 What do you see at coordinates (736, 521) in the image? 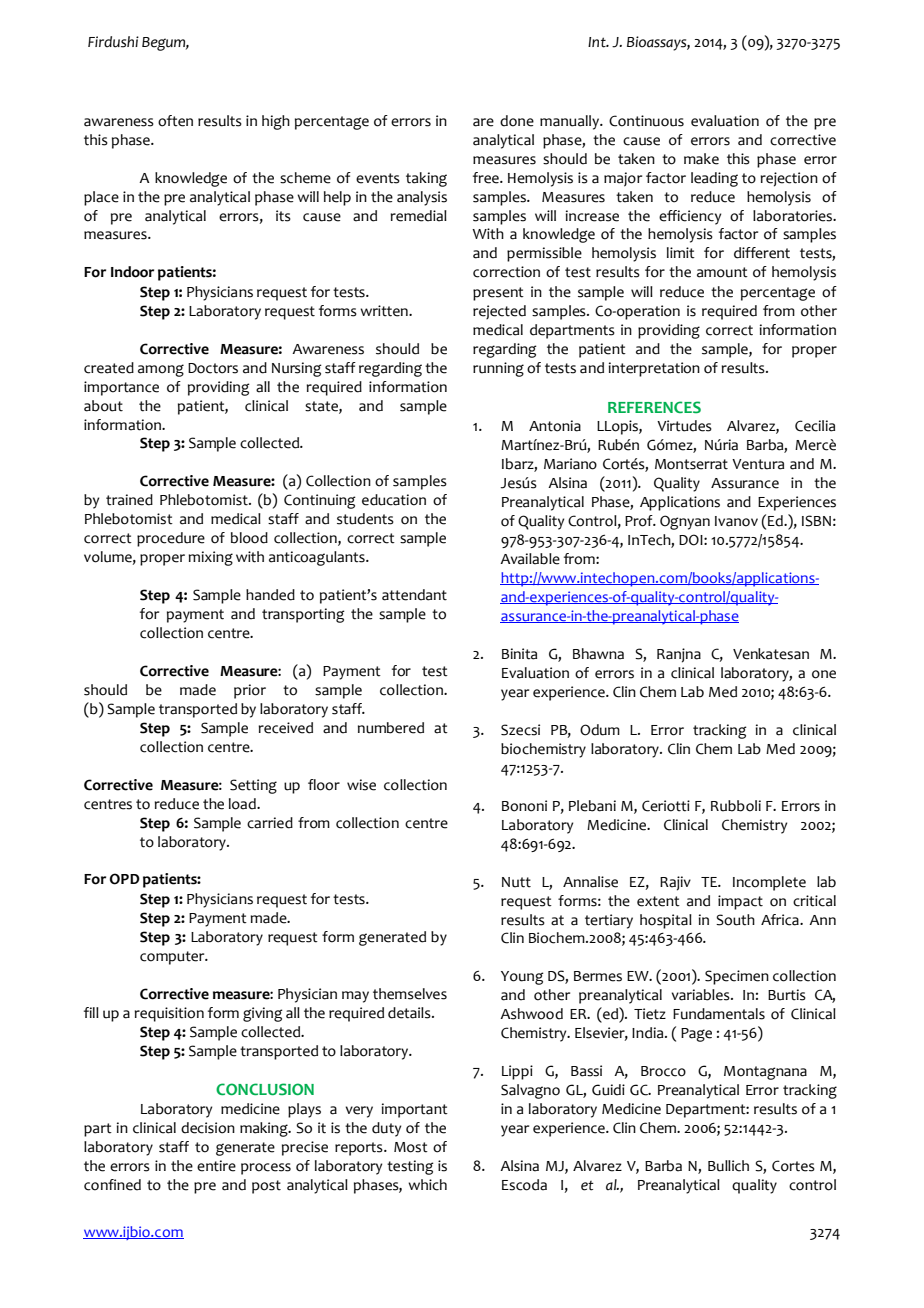
I see `Ivanov` at bounding box center [736, 521].
